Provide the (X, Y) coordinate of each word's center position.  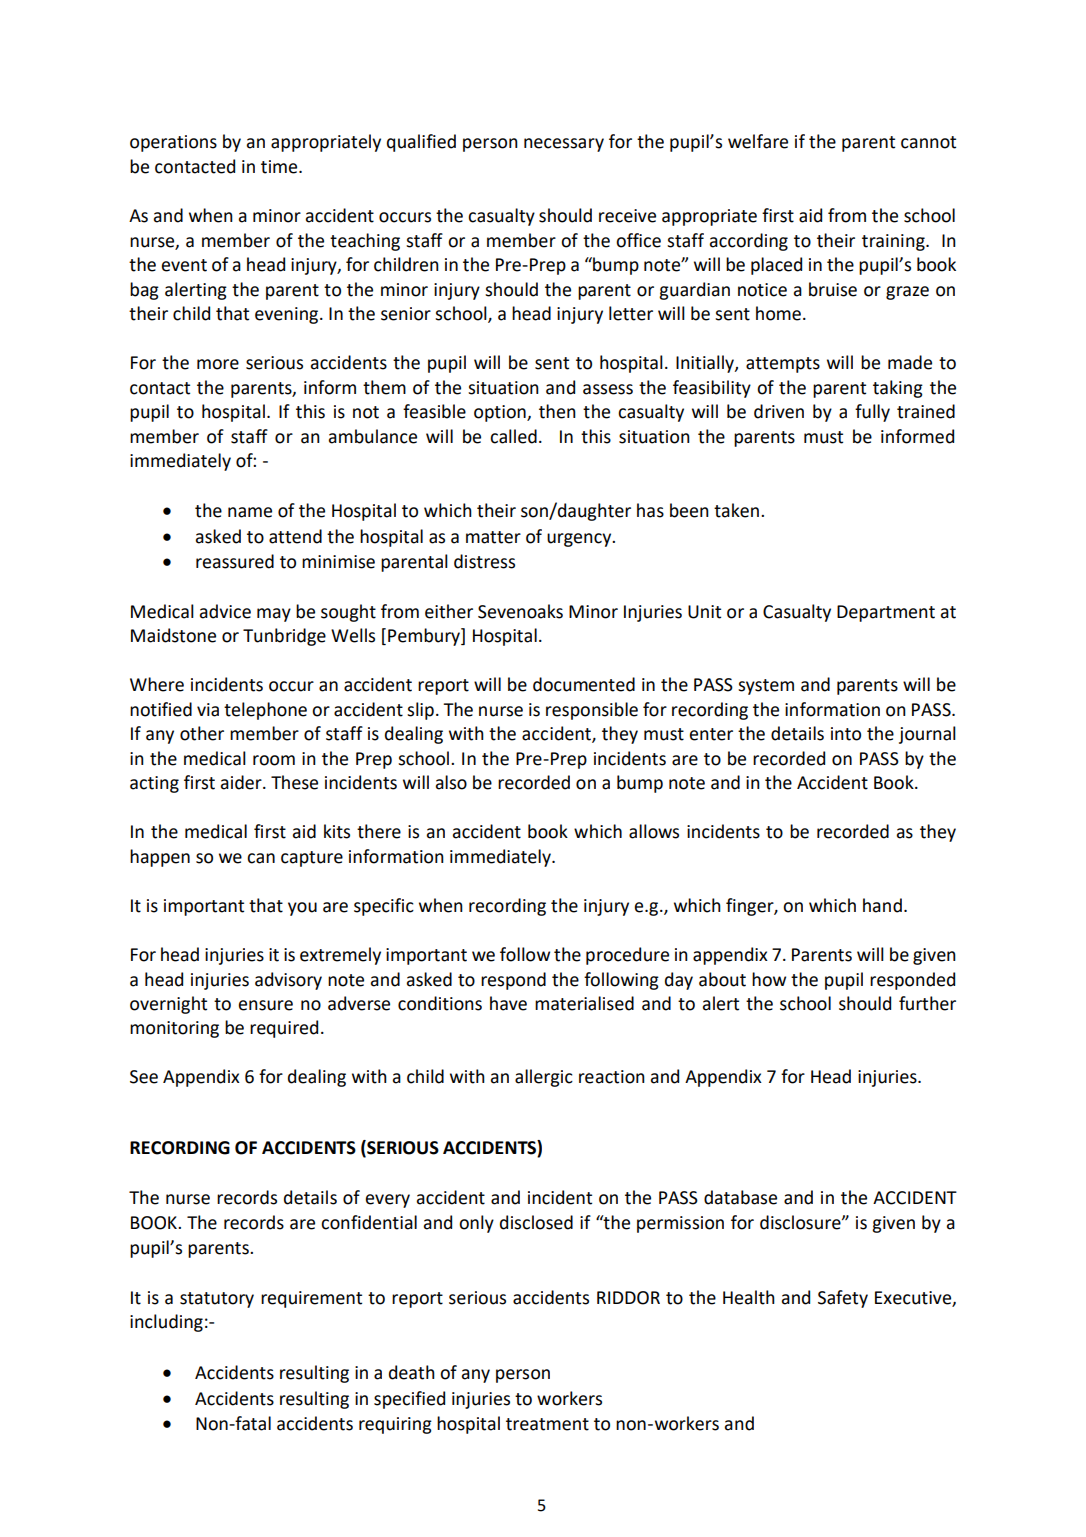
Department (886, 613)
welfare (758, 141)
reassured (235, 561)
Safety (843, 1299)
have (508, 1003)
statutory (217, 1300)
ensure (265, 1005)
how (769, 979)
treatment (547, 1424)
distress (484, 561)
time (280, 167)
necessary (564, 145)
